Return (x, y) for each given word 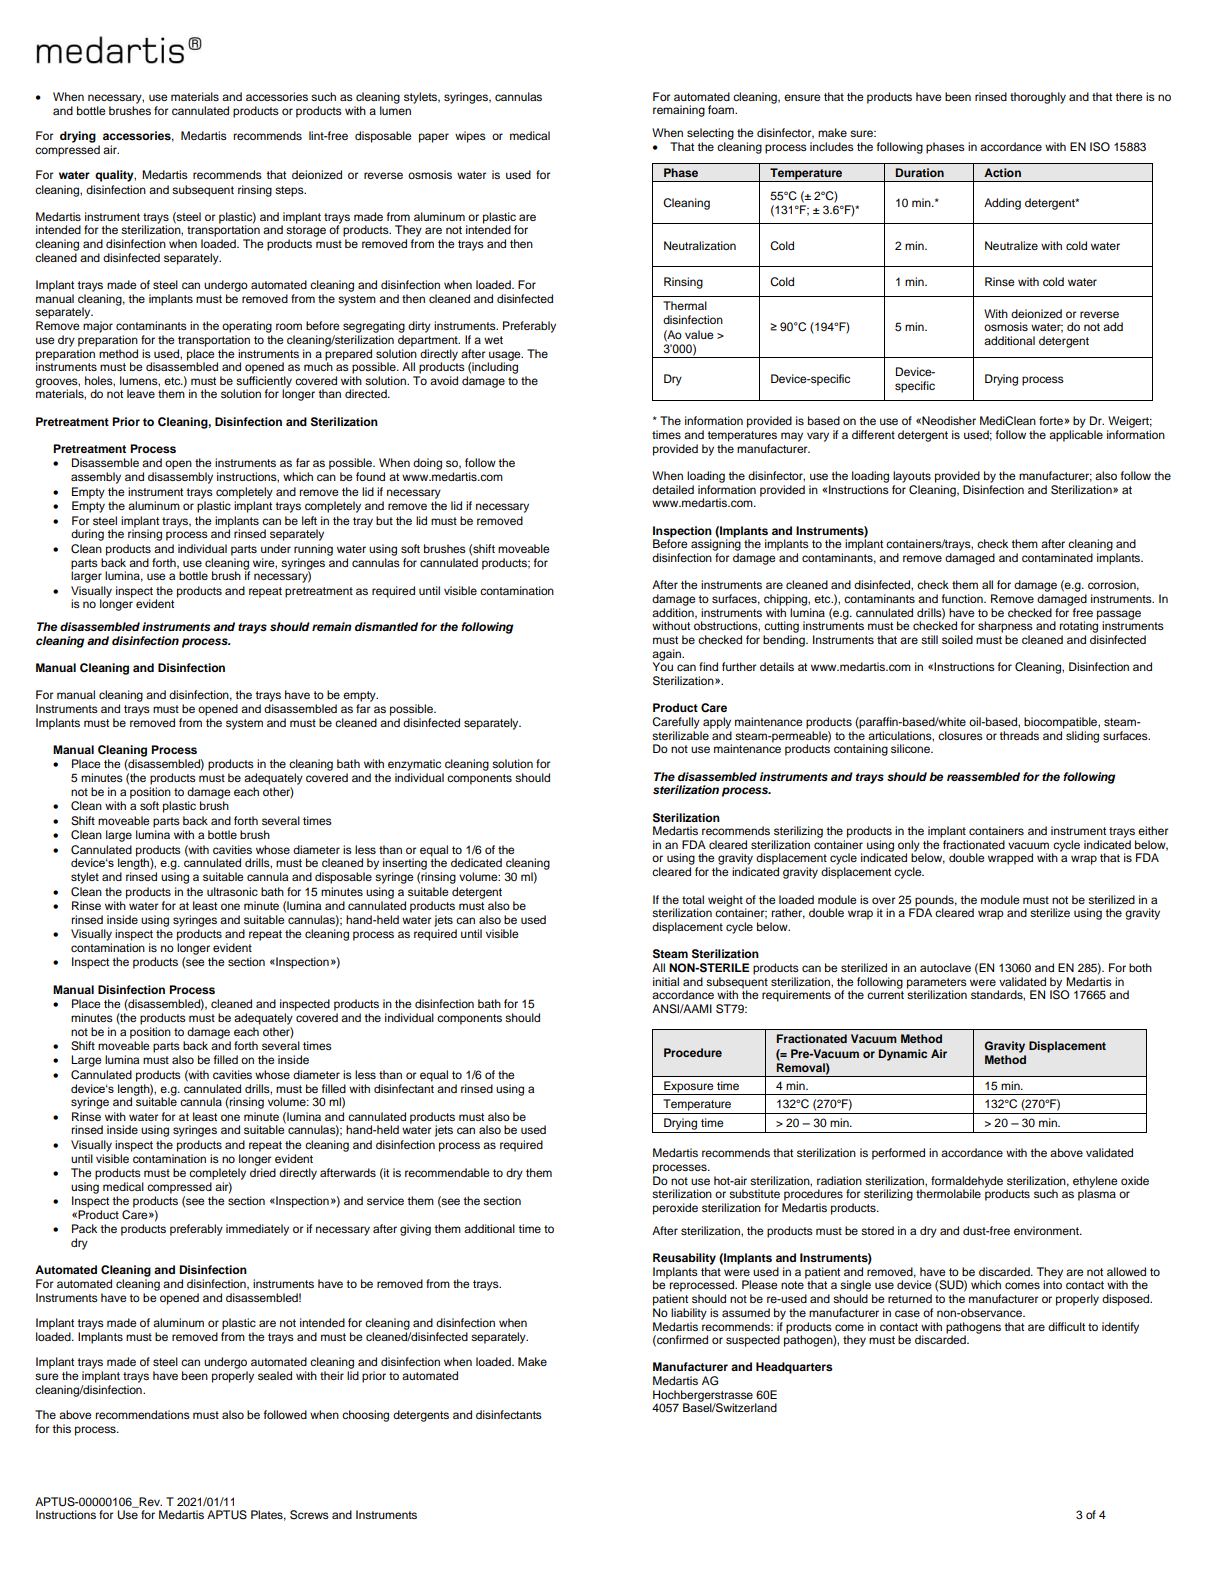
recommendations (142, 1414)
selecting (710, 134)
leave (141, 393)
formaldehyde (967, 1183)
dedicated (476, 862)
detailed (673, 489)
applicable (1076, 436)
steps (290, 191)
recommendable (447, 1172)
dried (263, 1172)
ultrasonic (232, 891)
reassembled (983, 776)
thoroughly (1038, 98)
